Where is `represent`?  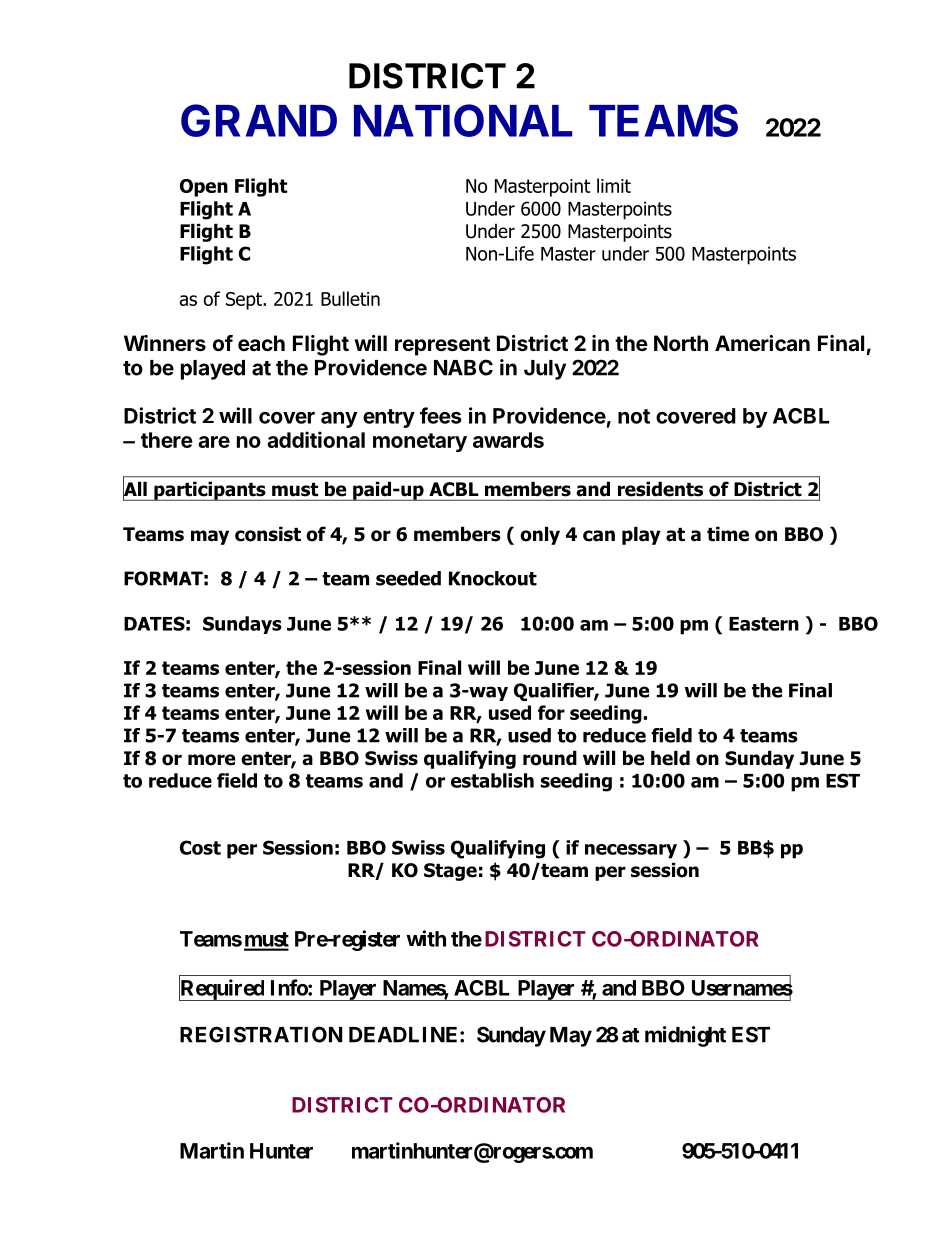 represent is located at coordinates (442, 346).
